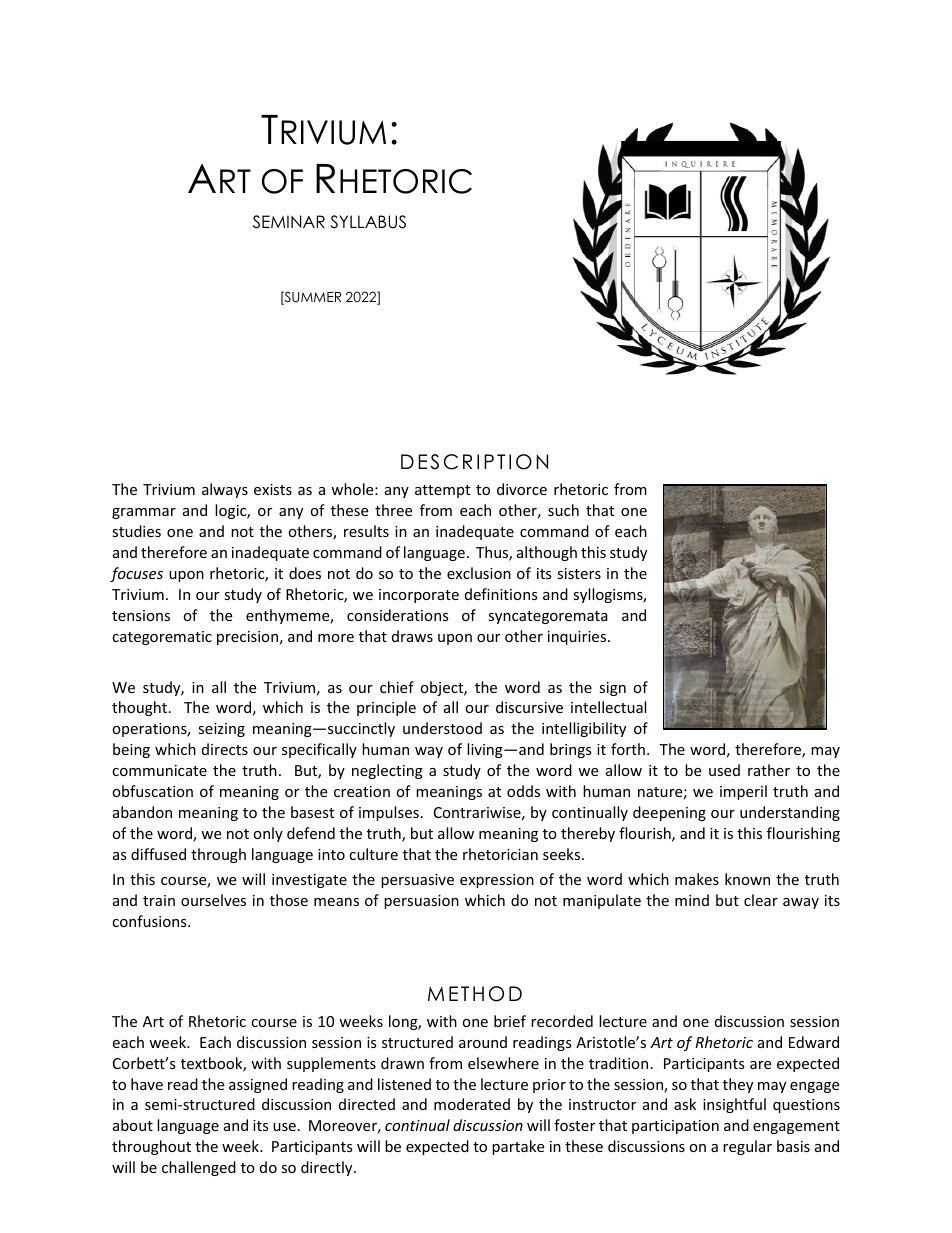  I want to click on partake, so click(518, 1147).
